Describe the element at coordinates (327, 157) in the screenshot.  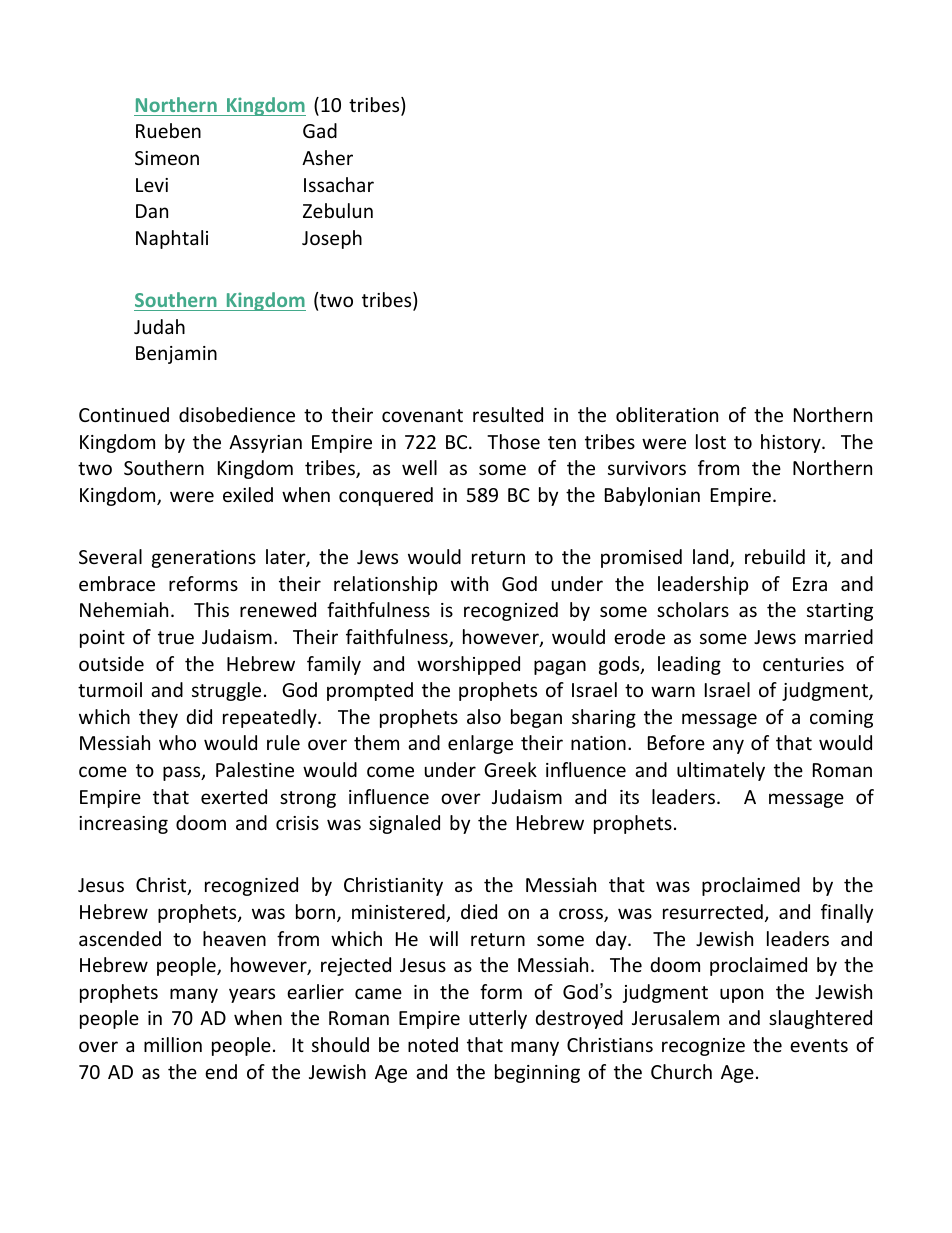
I see `Asher` at that location.
